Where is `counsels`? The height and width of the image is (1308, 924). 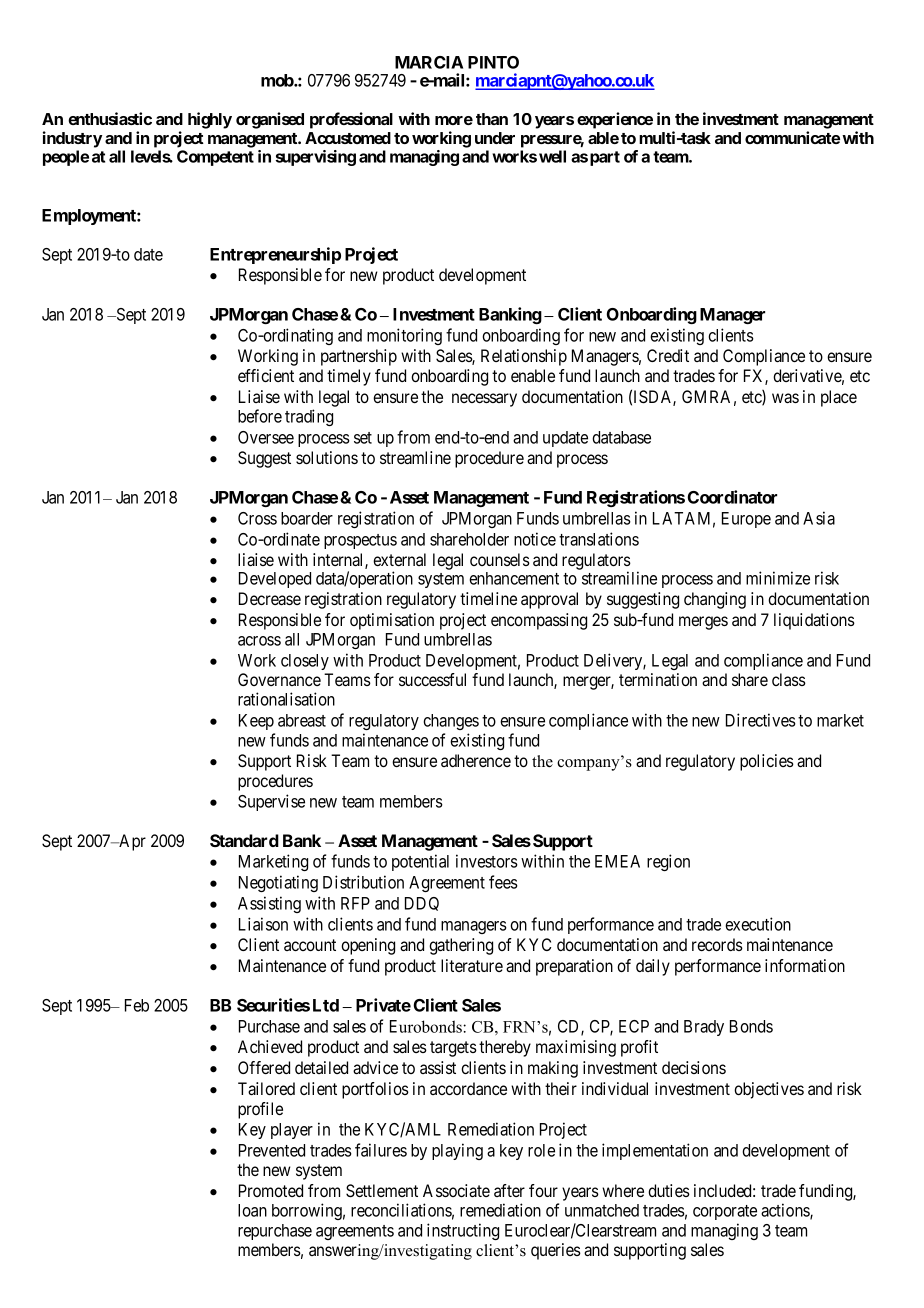 counsels is located at coordinates (500, 559).
